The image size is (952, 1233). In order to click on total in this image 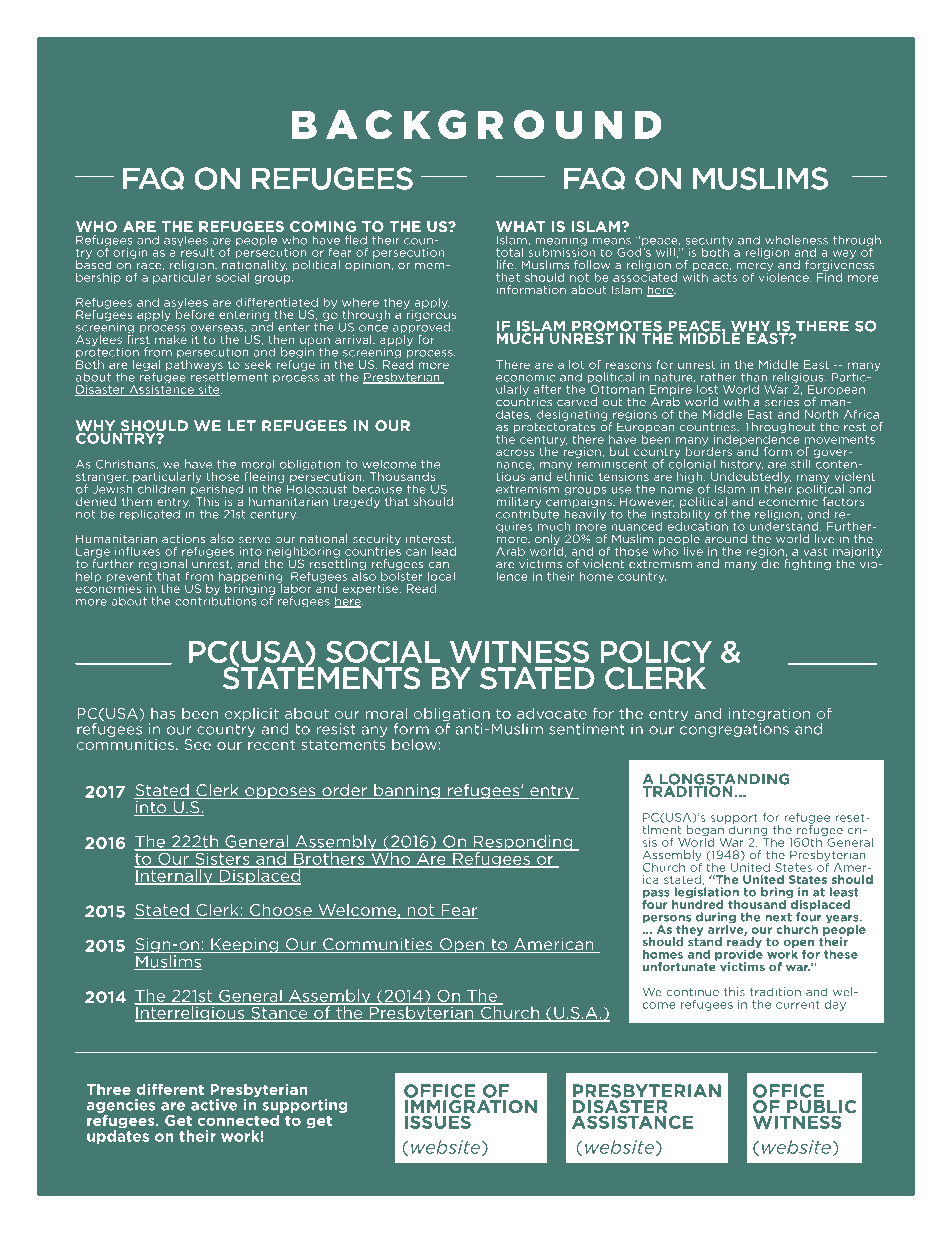, I will do `click(509, 252)`.
